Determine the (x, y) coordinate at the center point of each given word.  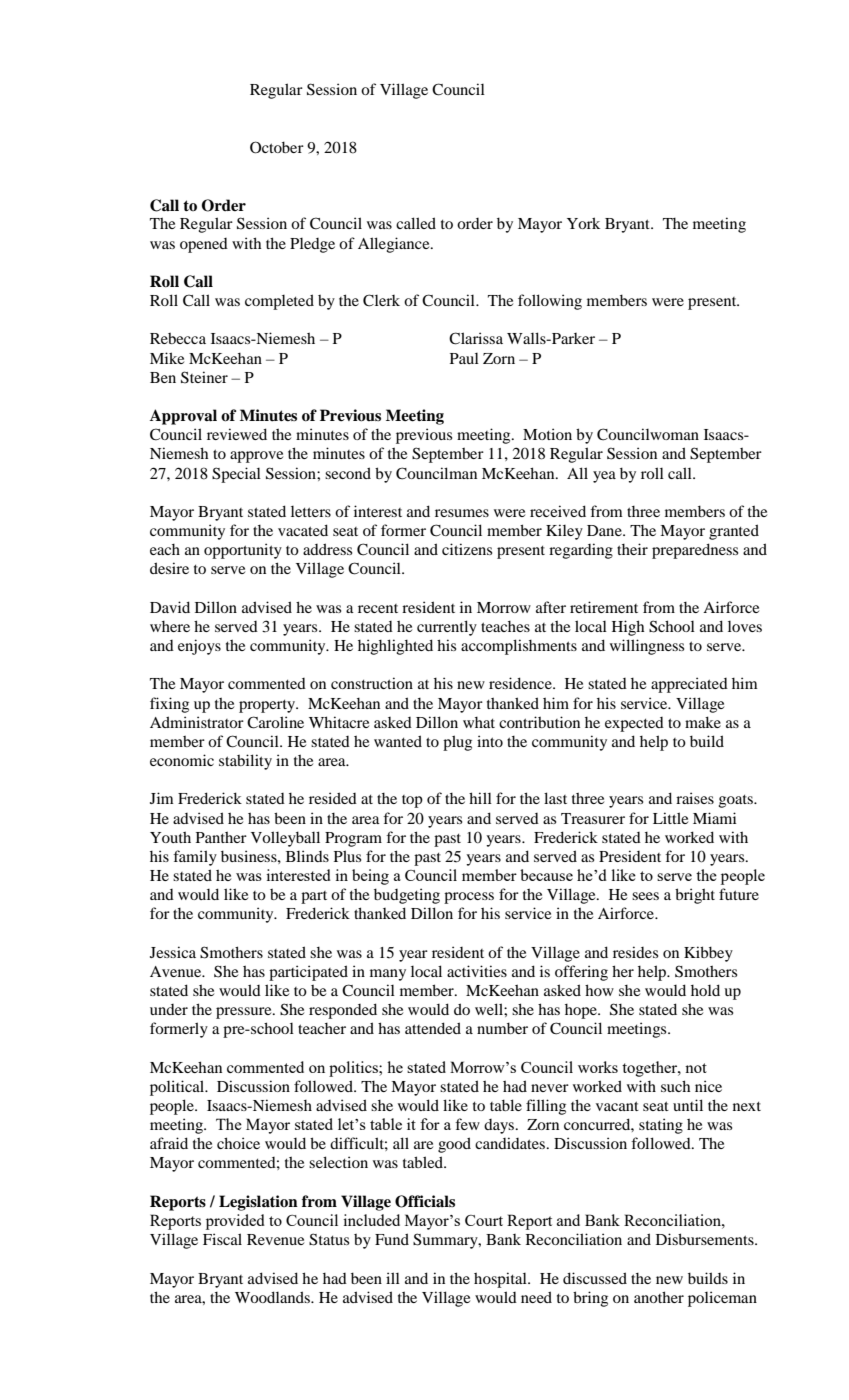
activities (477, 971)
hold (705, 990)
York (583, 223)
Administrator (197, 722)
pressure (245, 1013)
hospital (501, 1280)
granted (734, 532)
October (277, 147)
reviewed (237, 434)
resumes (462, 513)
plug (457, 743)
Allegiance (395, 245)
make (703, 722)
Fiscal (222, 1239)
